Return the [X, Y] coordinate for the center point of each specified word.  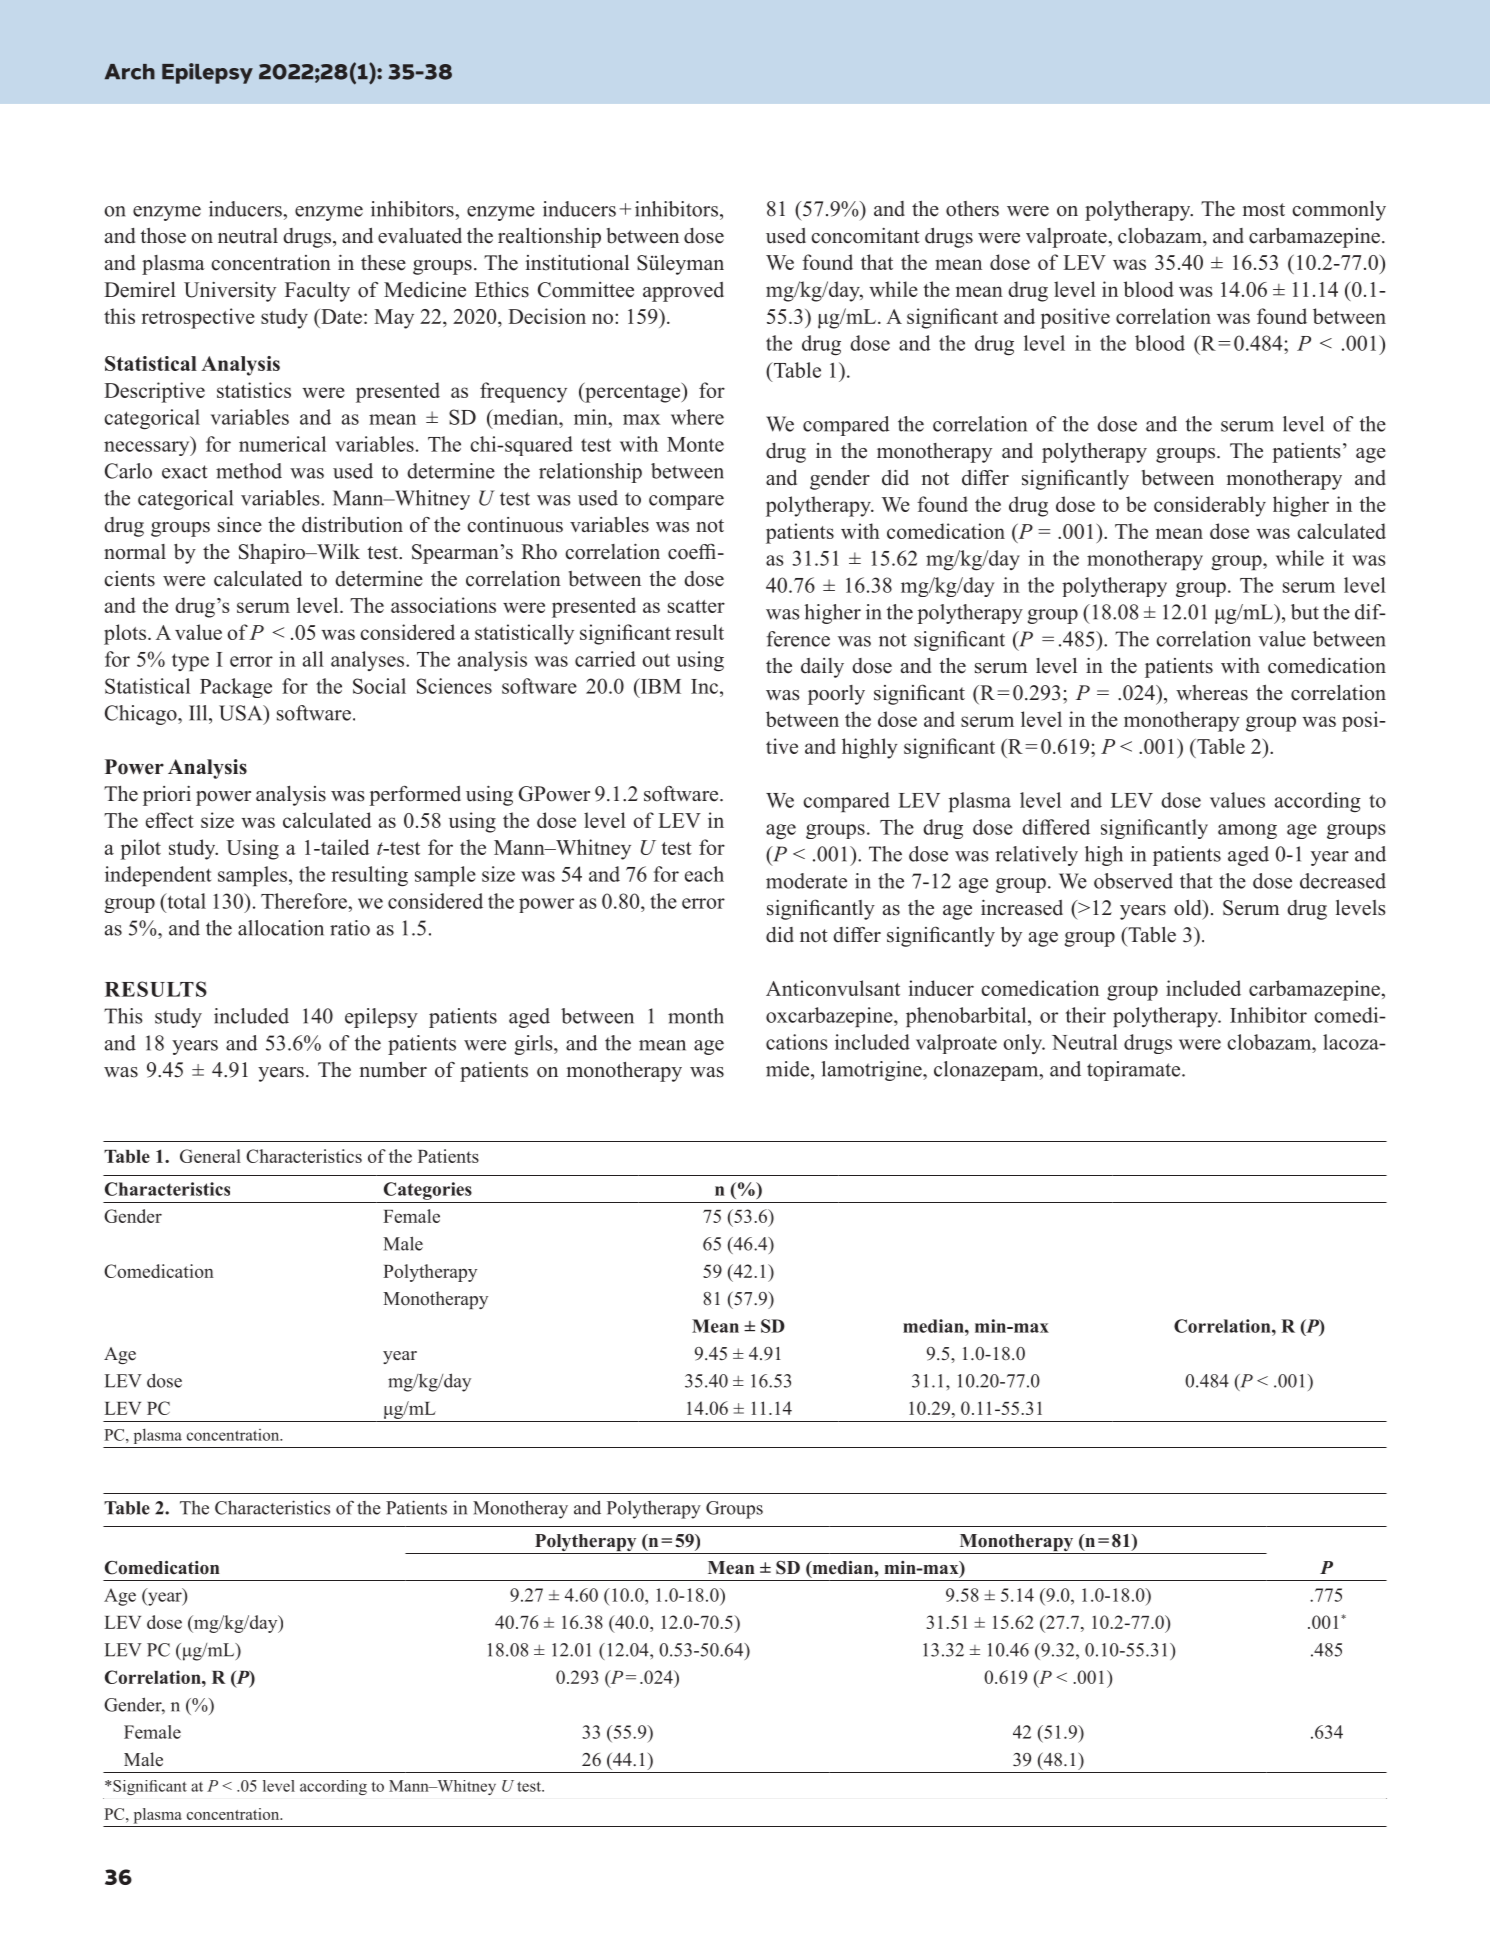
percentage [633, 392]
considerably [1210, 506]
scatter [696, 606]
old [1189, 908]
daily [822, 668]
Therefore [305, 901]
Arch [130, 72]
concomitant [865, 236]
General [210, 1156]
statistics [254, 390]
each [704, 874]
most [1264, 210]
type [190, 662]
